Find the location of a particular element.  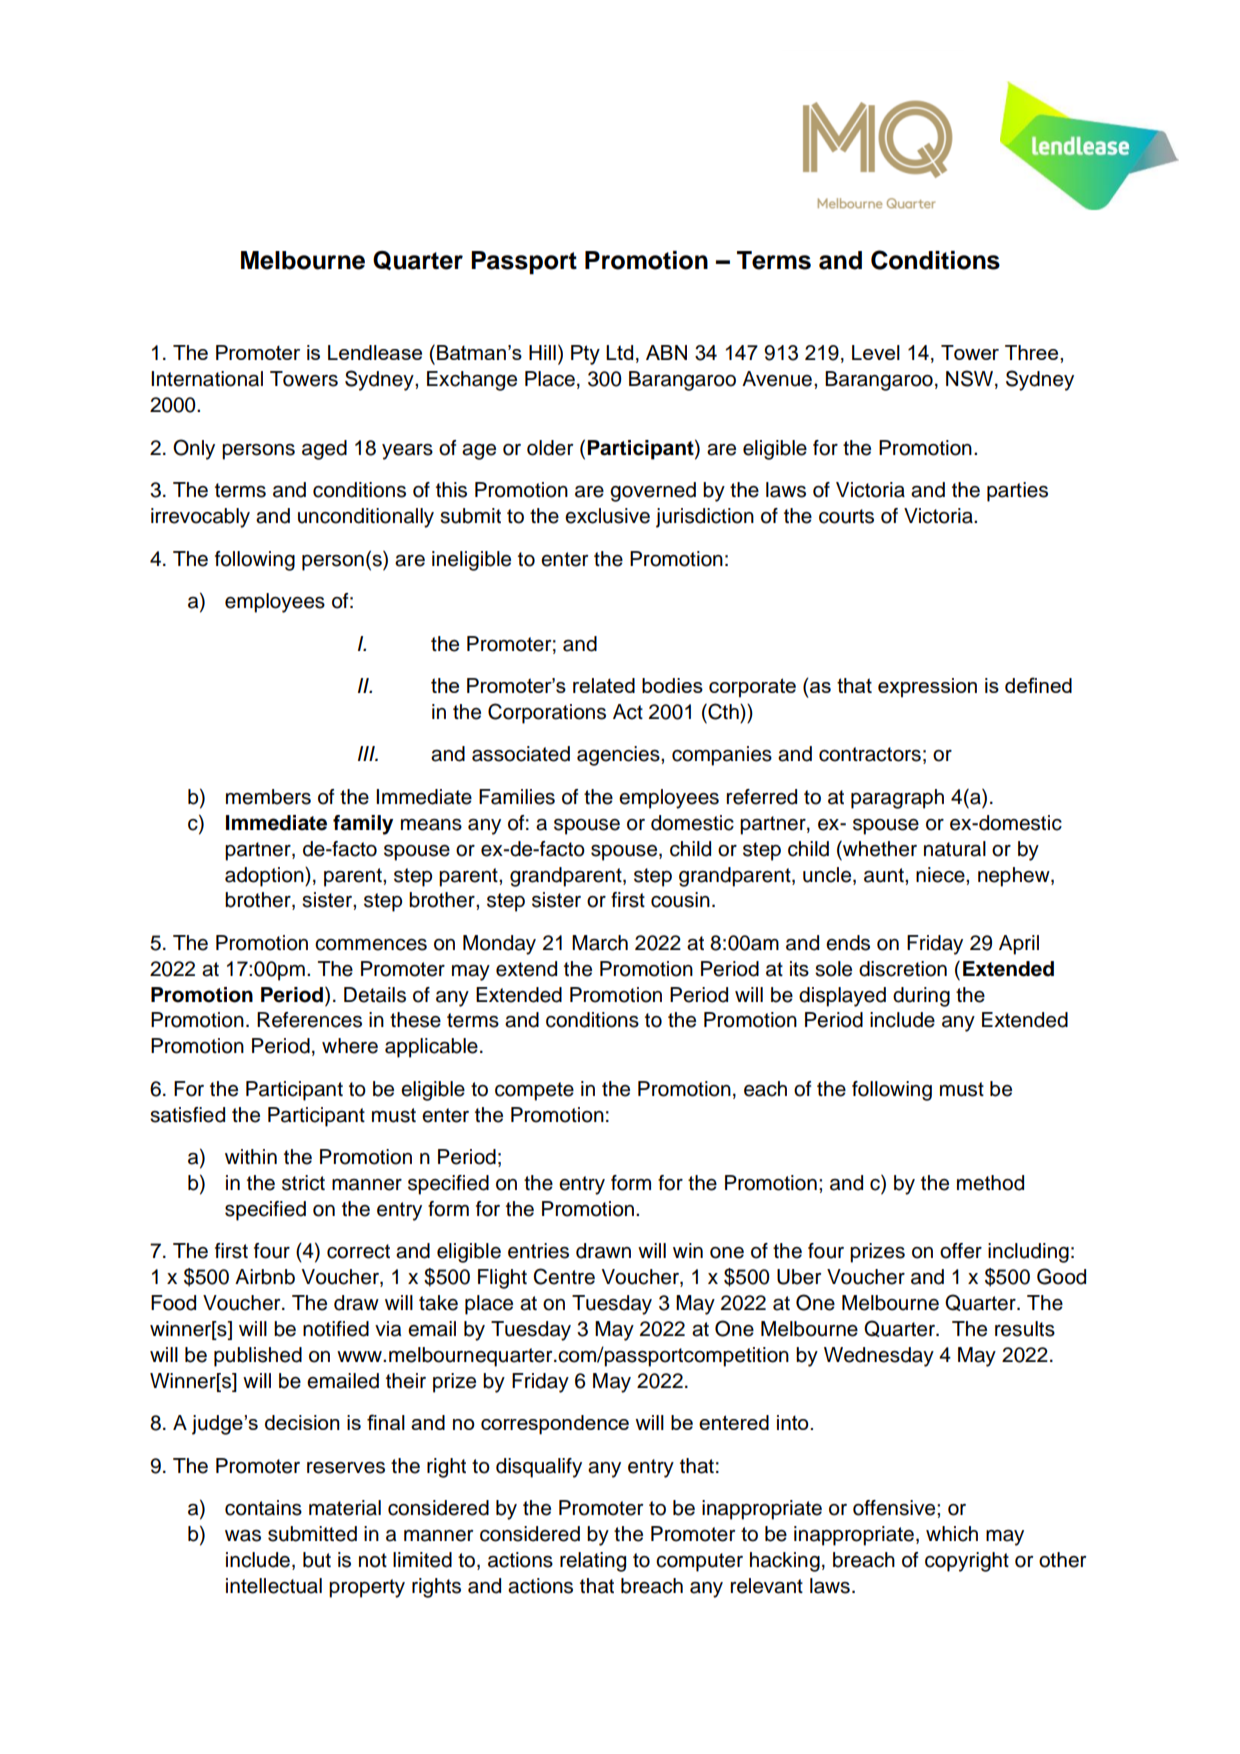

related is located at coordinates (604, 685).
